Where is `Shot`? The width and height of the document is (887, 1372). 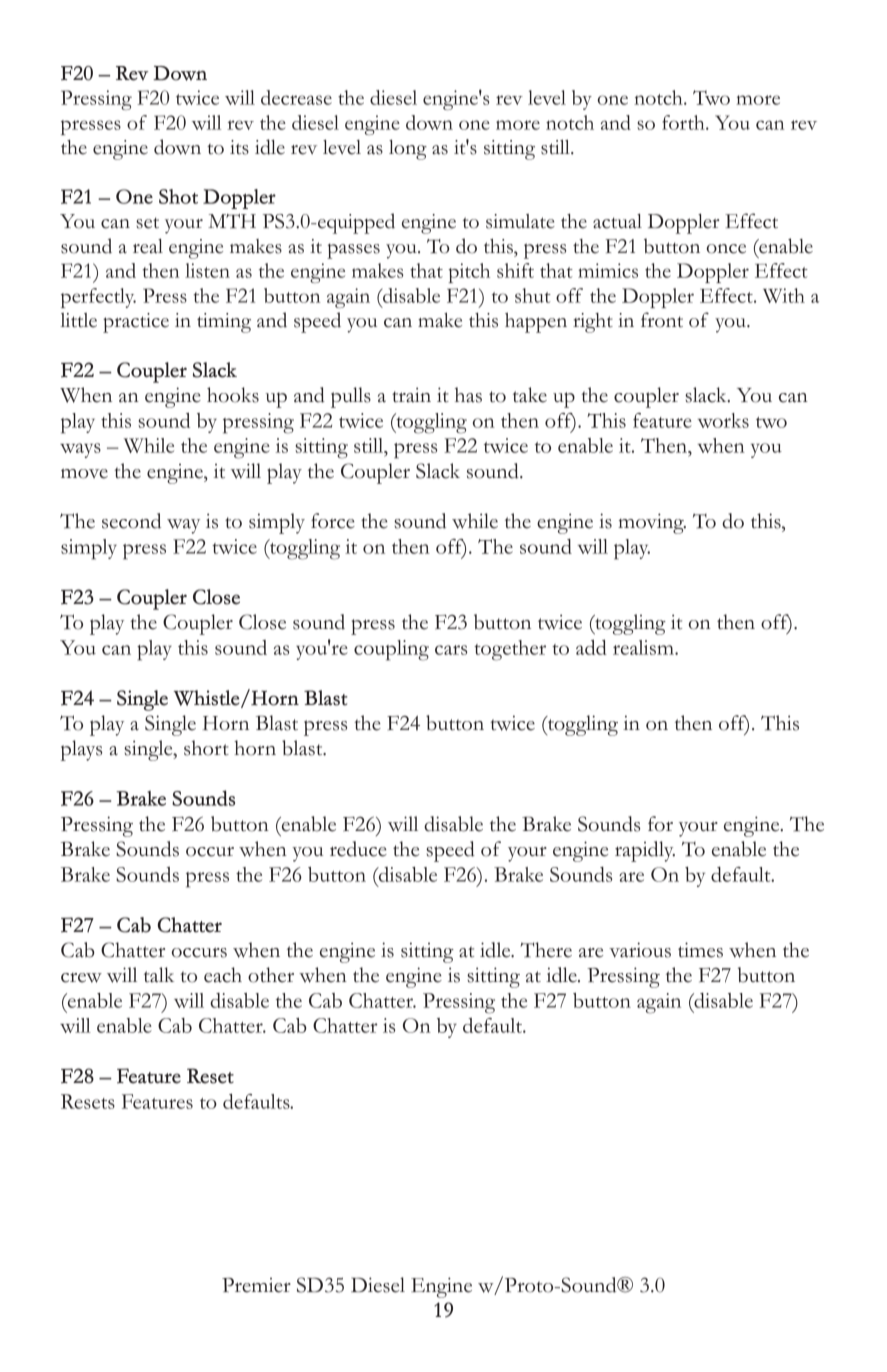
Shot is located at coordinates (178, 196).
